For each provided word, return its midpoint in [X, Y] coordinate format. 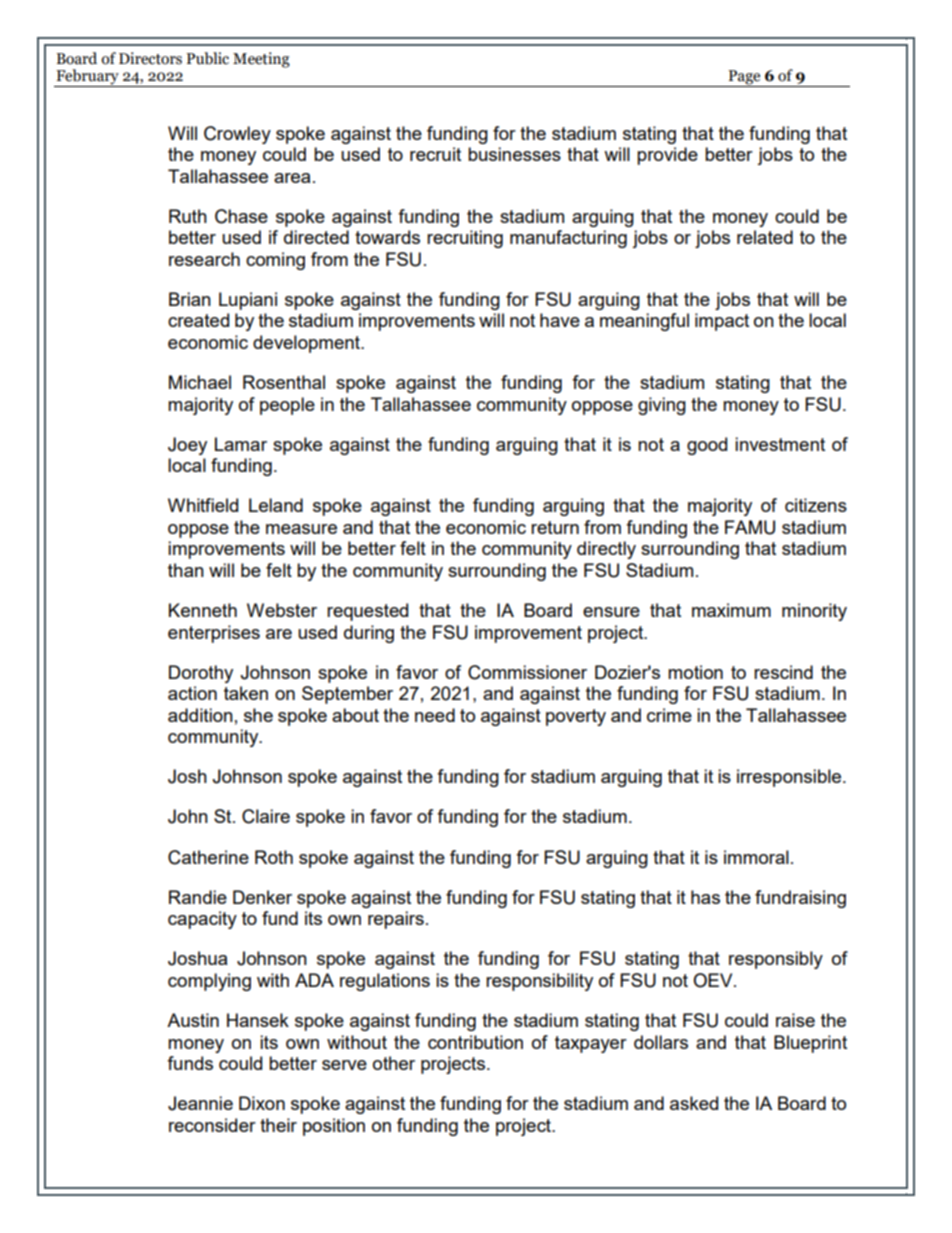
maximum [731, 610]
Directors [150, 58]
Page [744, 78]
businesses [514, 154]
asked [694, 1103]
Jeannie [200, 1103]
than [186, 570]
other [394, 1063]
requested [367, 612]
